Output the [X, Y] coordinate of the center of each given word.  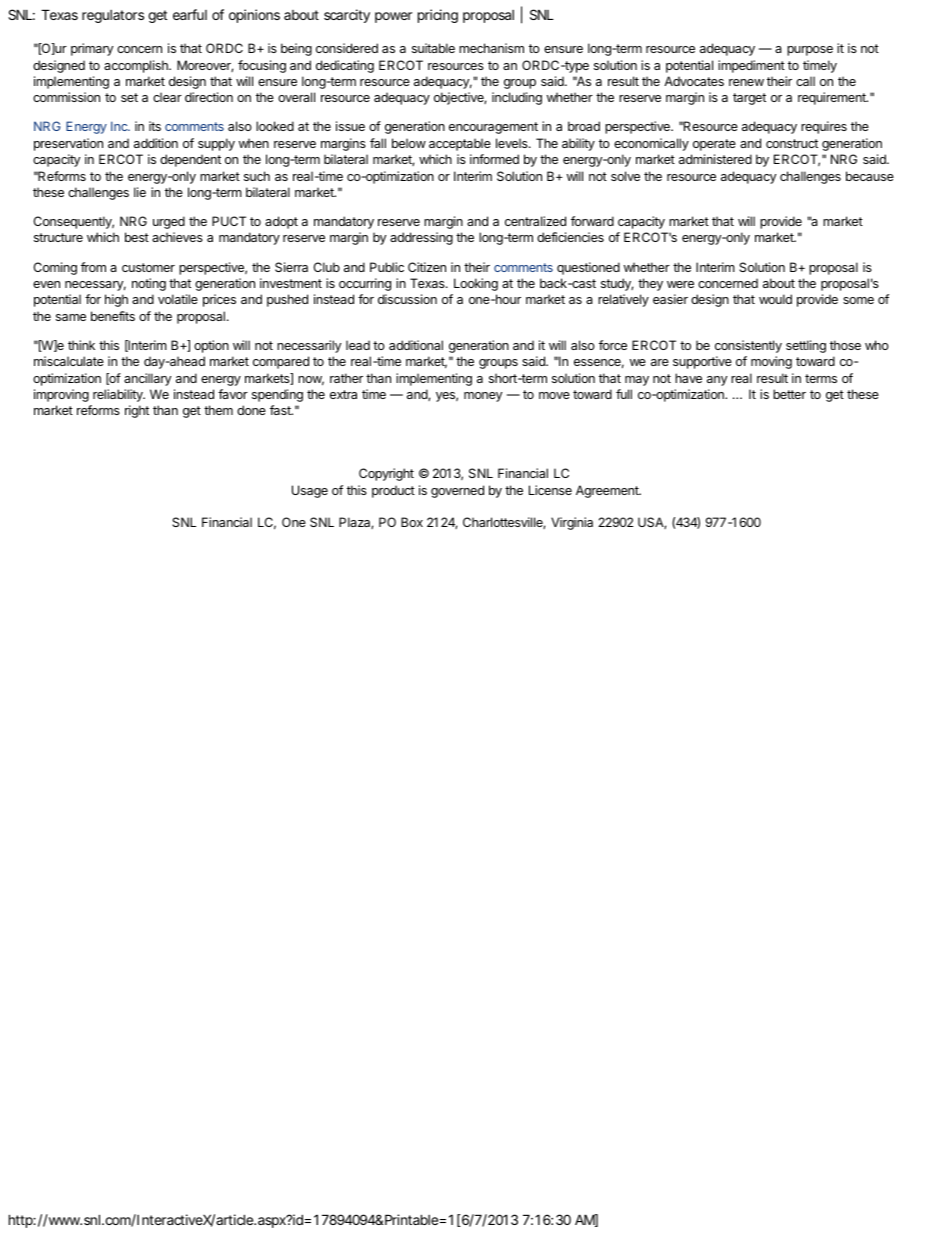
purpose [810, 51]
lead [358, 345]
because [870, 176]
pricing [438, 16]
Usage [310, 491]
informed [494, 159]
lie [140, 192]
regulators [113, 16]
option [211, 346]
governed [457, 491]
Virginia [572, 523]
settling [806, 346]
